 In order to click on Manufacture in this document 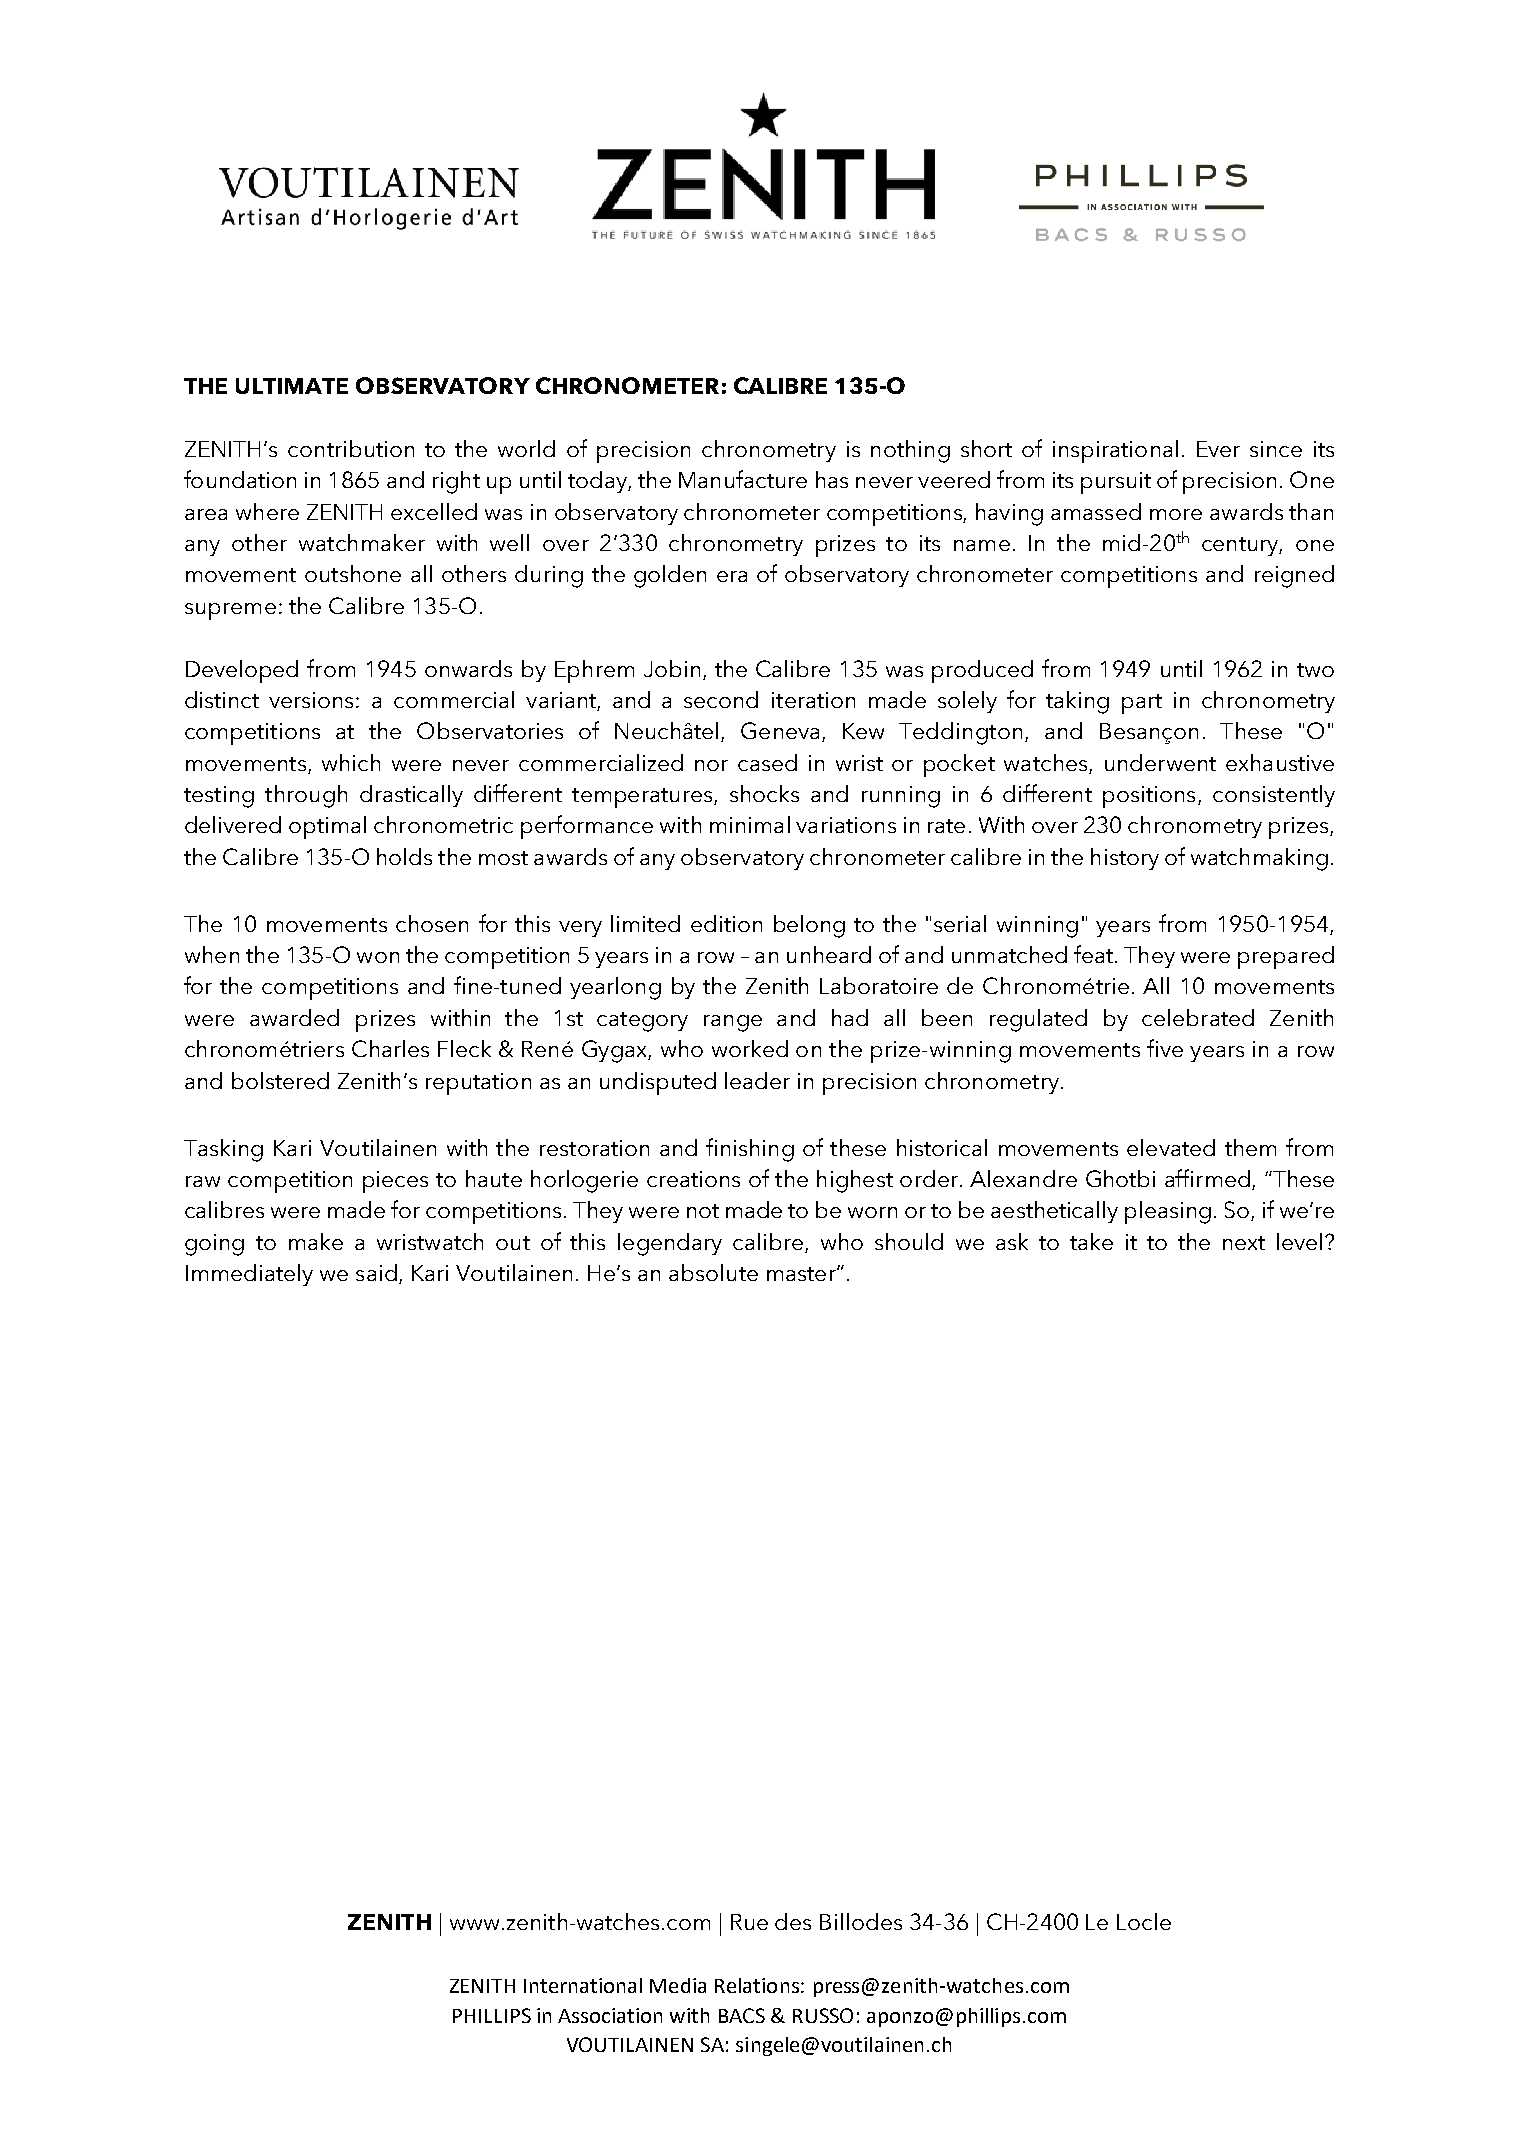, I will do `click(743, 479)`.
